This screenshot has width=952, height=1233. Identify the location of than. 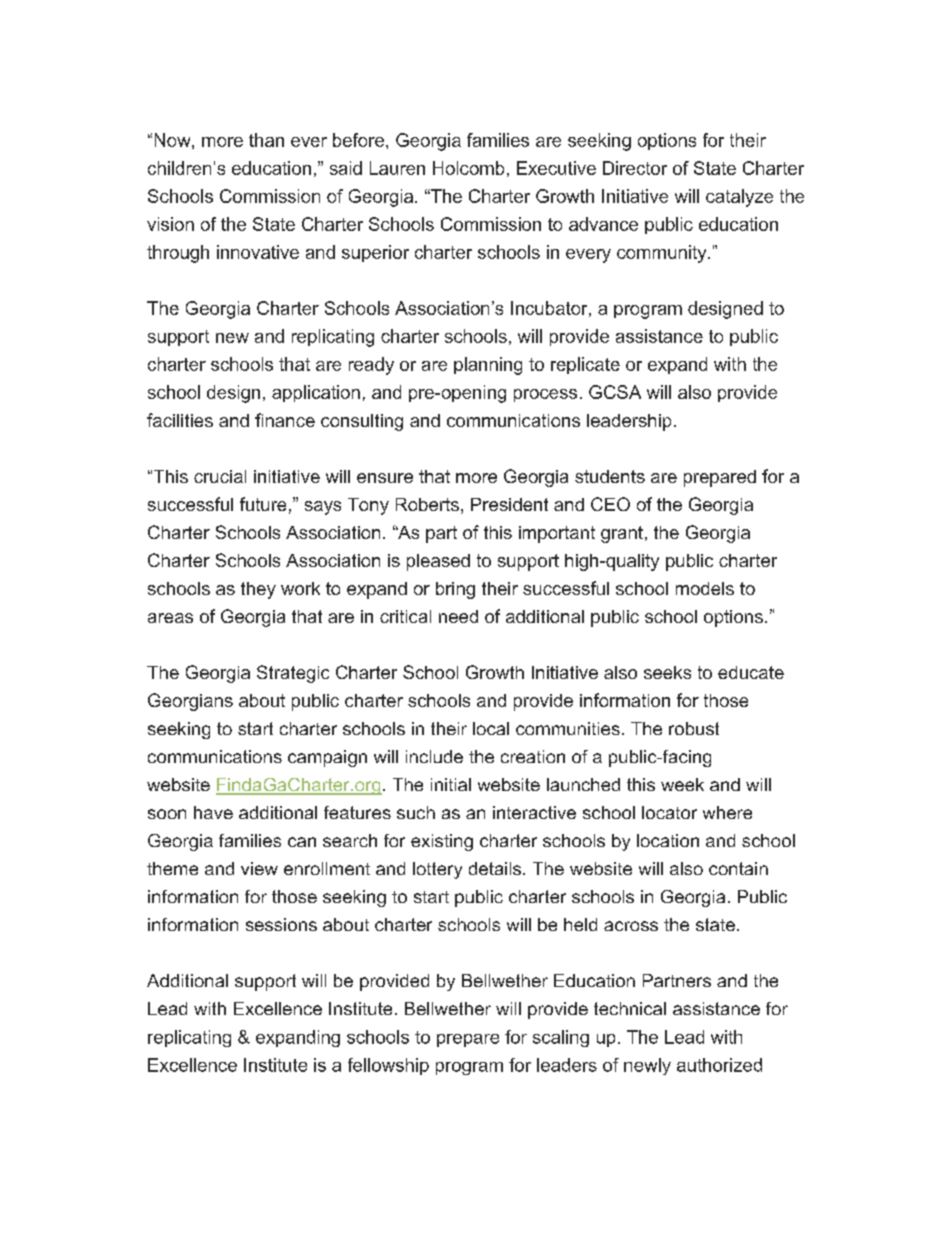
(266, 140).
